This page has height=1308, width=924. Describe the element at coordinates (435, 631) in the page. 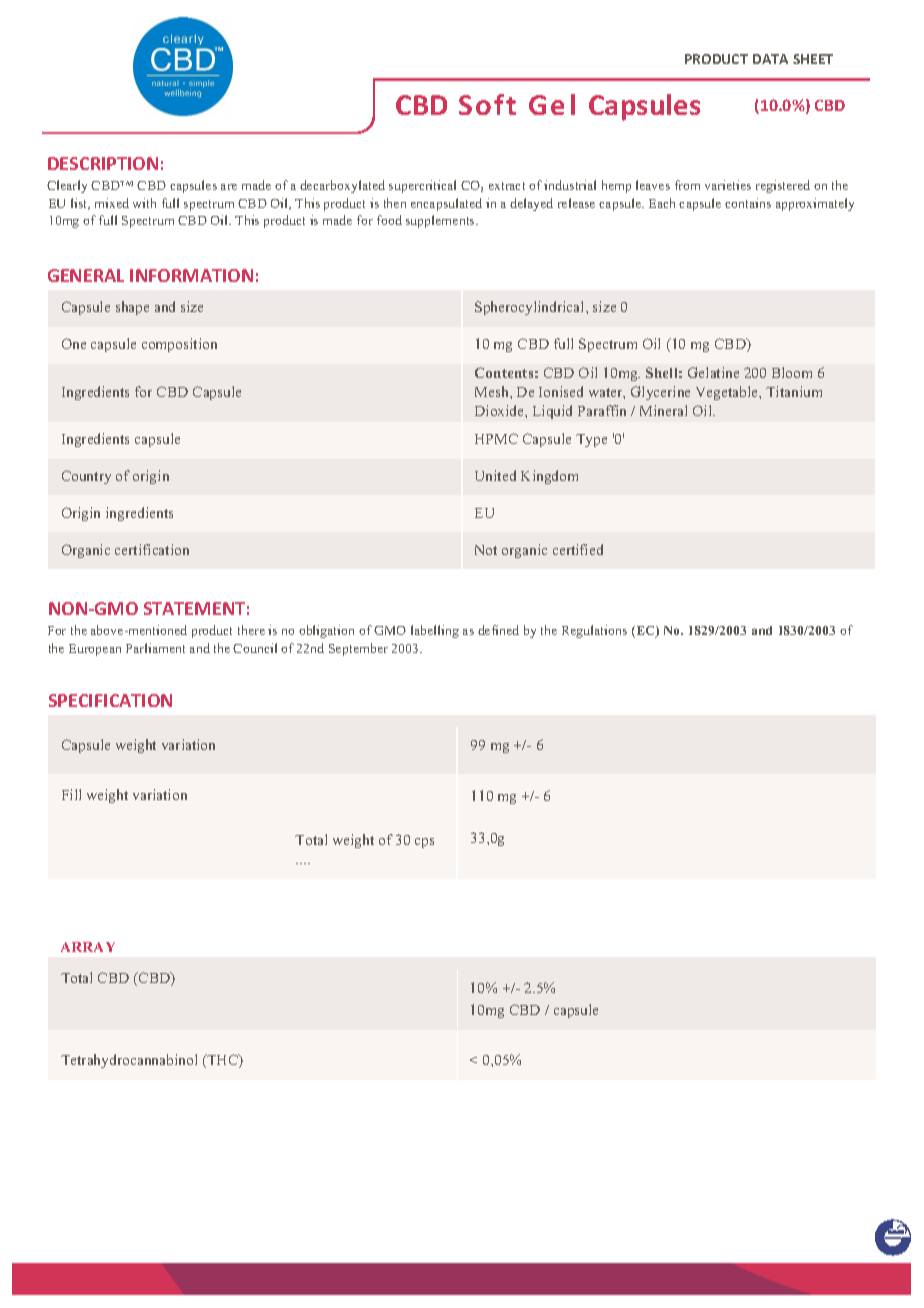

I see `labelling` at that location.
